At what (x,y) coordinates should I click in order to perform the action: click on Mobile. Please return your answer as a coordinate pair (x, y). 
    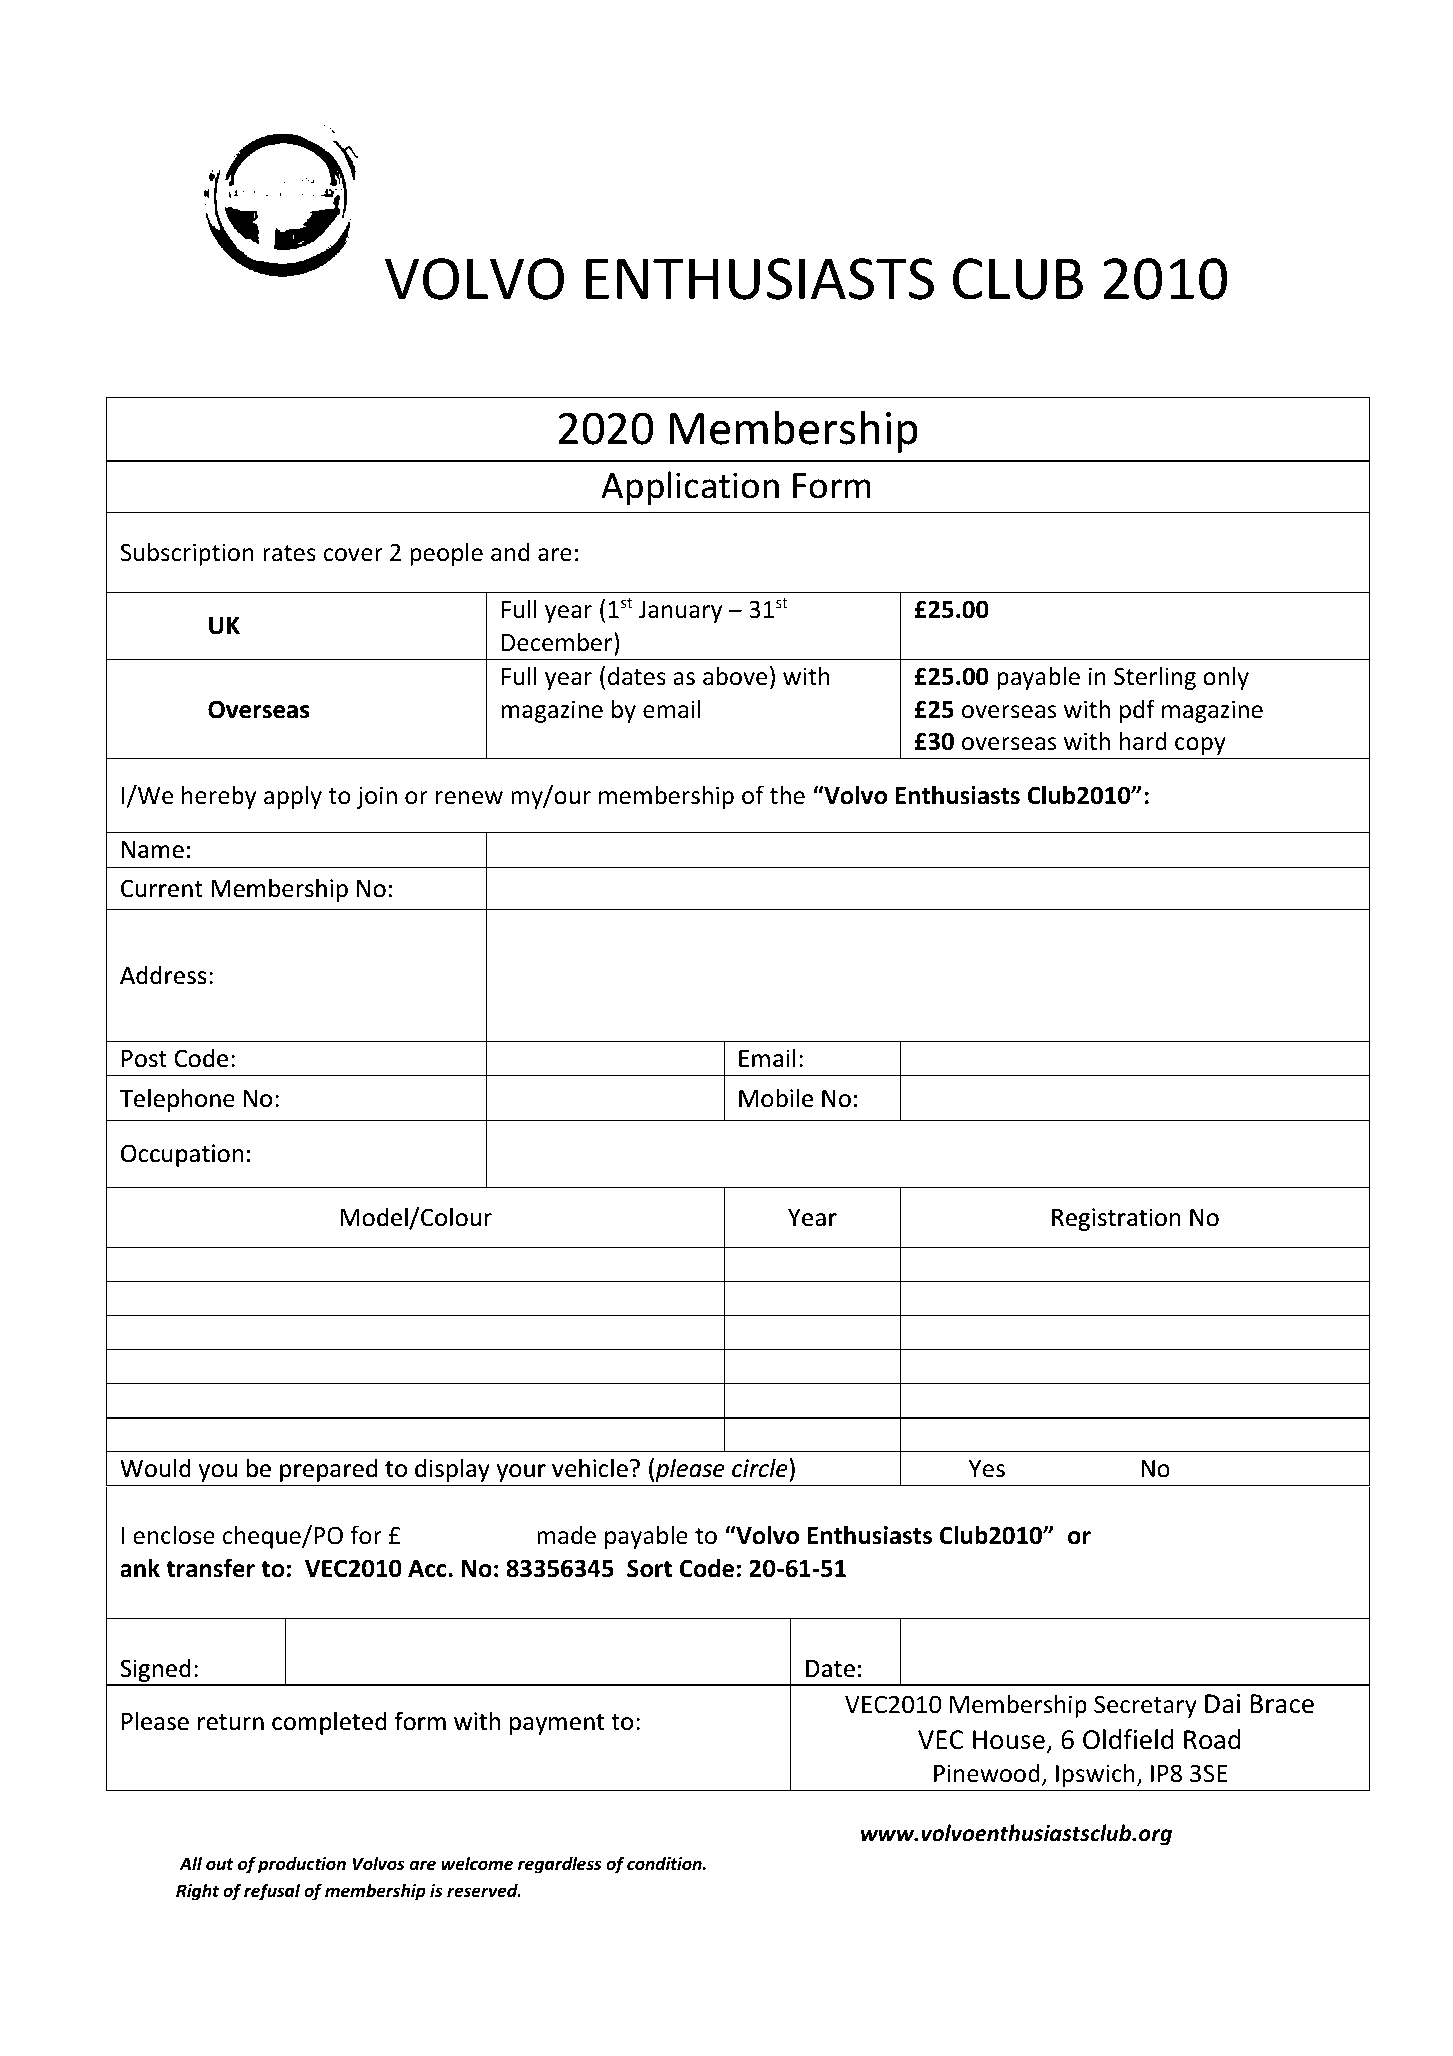
    Looking at the image, I should click on (776, 1098).
